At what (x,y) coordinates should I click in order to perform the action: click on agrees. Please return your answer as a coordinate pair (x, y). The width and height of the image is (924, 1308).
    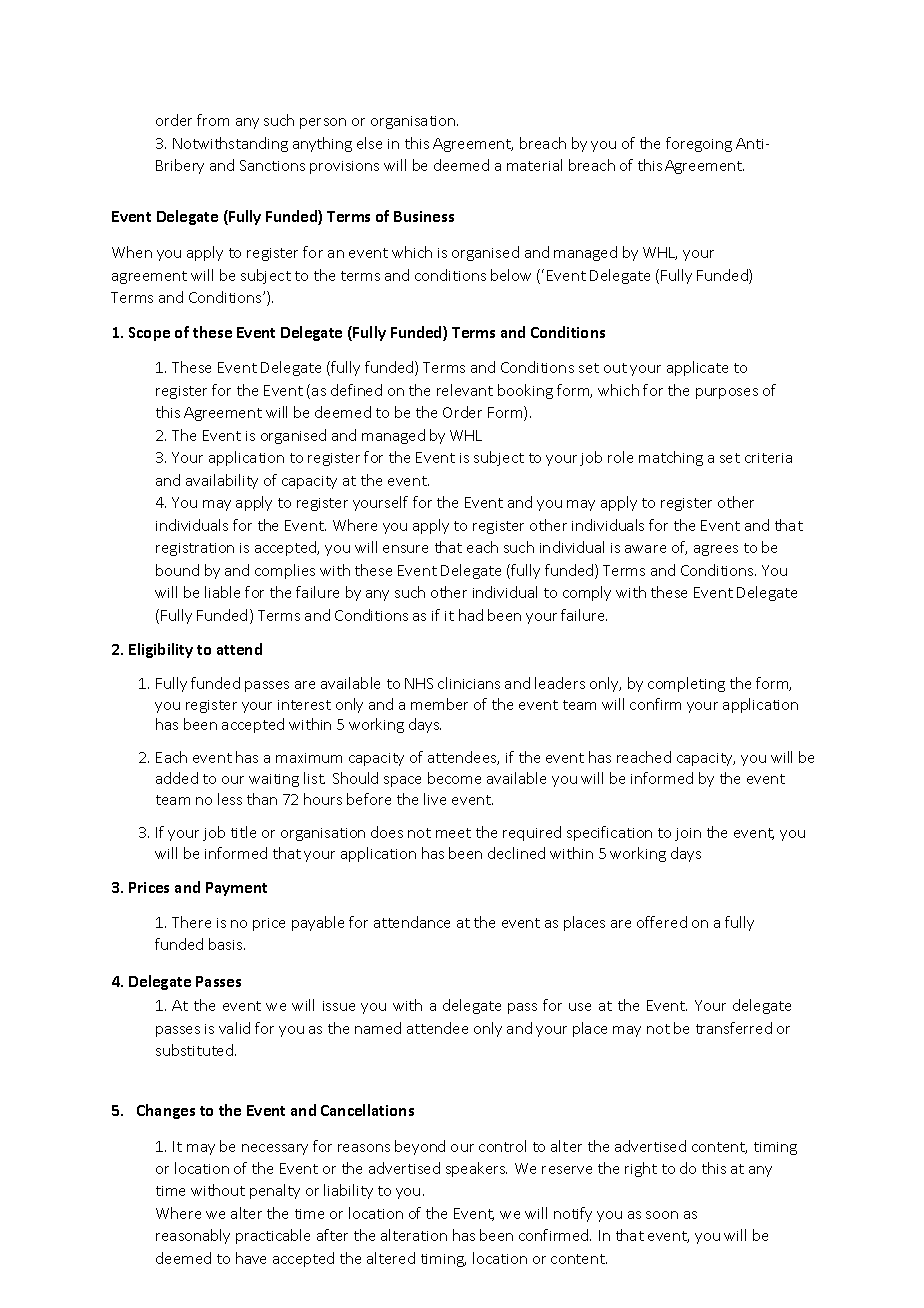
    Looking at the image, I should click on (716, 550).
